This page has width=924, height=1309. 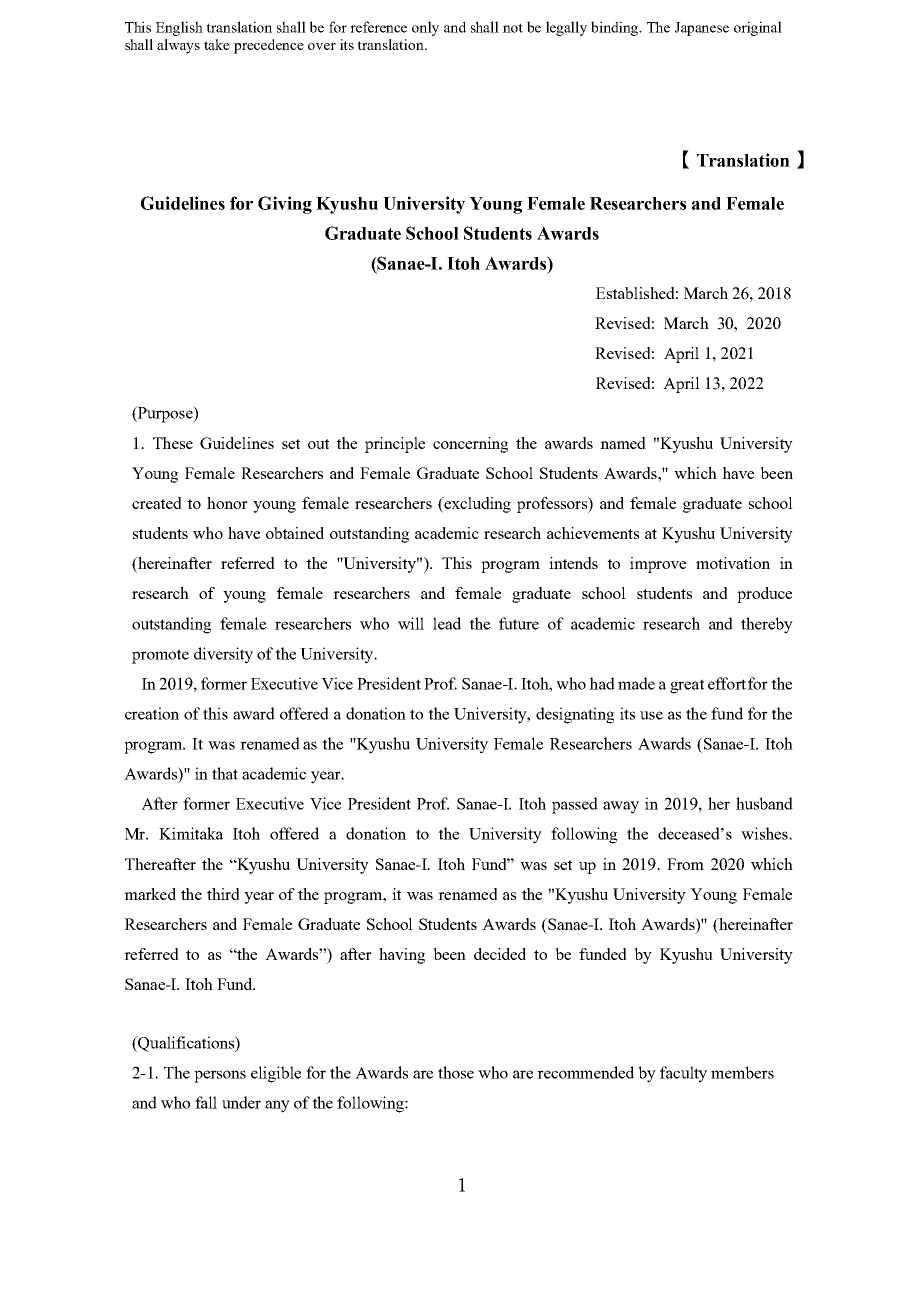 What do you see at coordinates (456, 1072) in the page?
I see `those` at bounding box center [456, 1072].
